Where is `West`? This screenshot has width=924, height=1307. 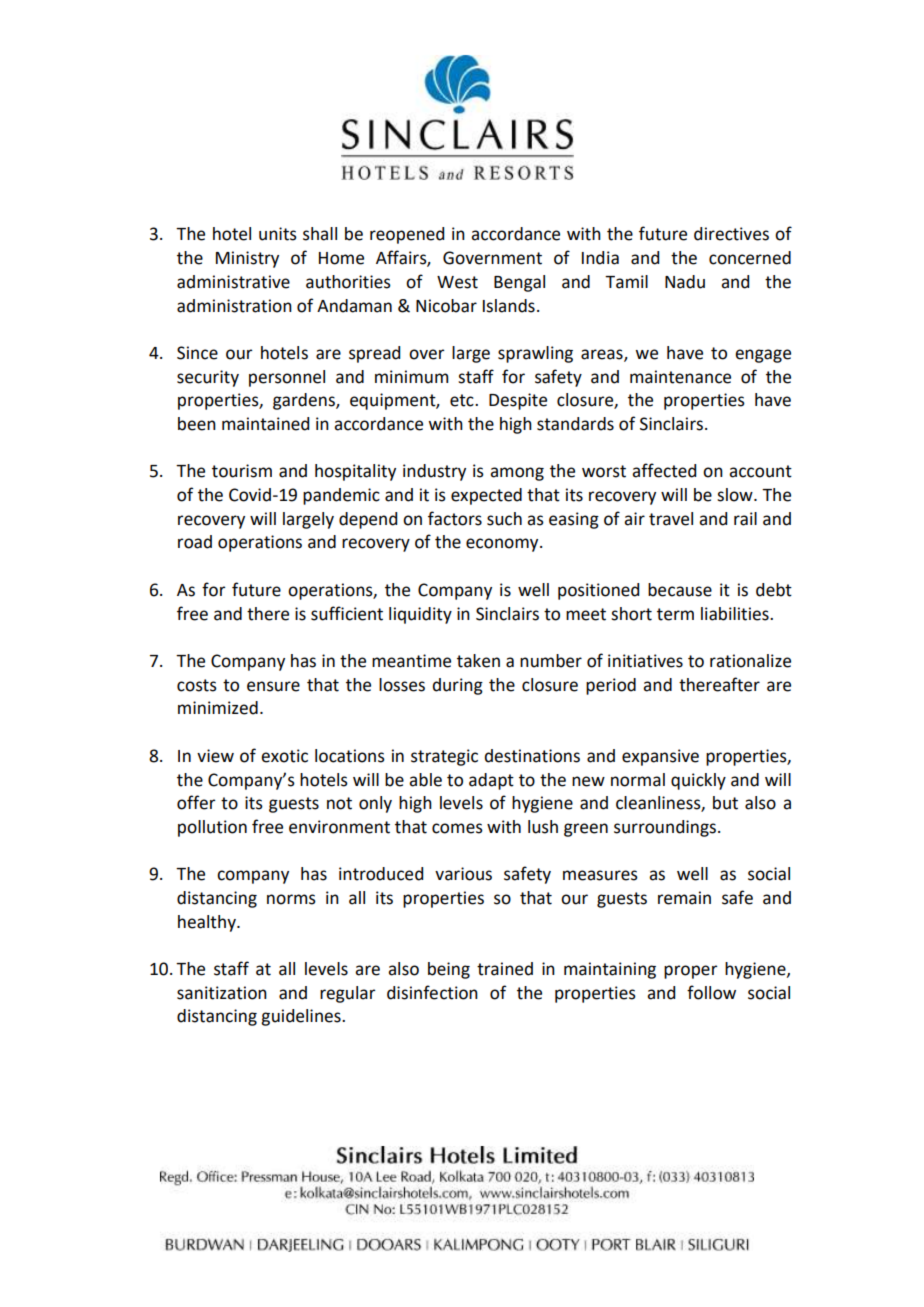
West is located at coordinates (457, 282).
